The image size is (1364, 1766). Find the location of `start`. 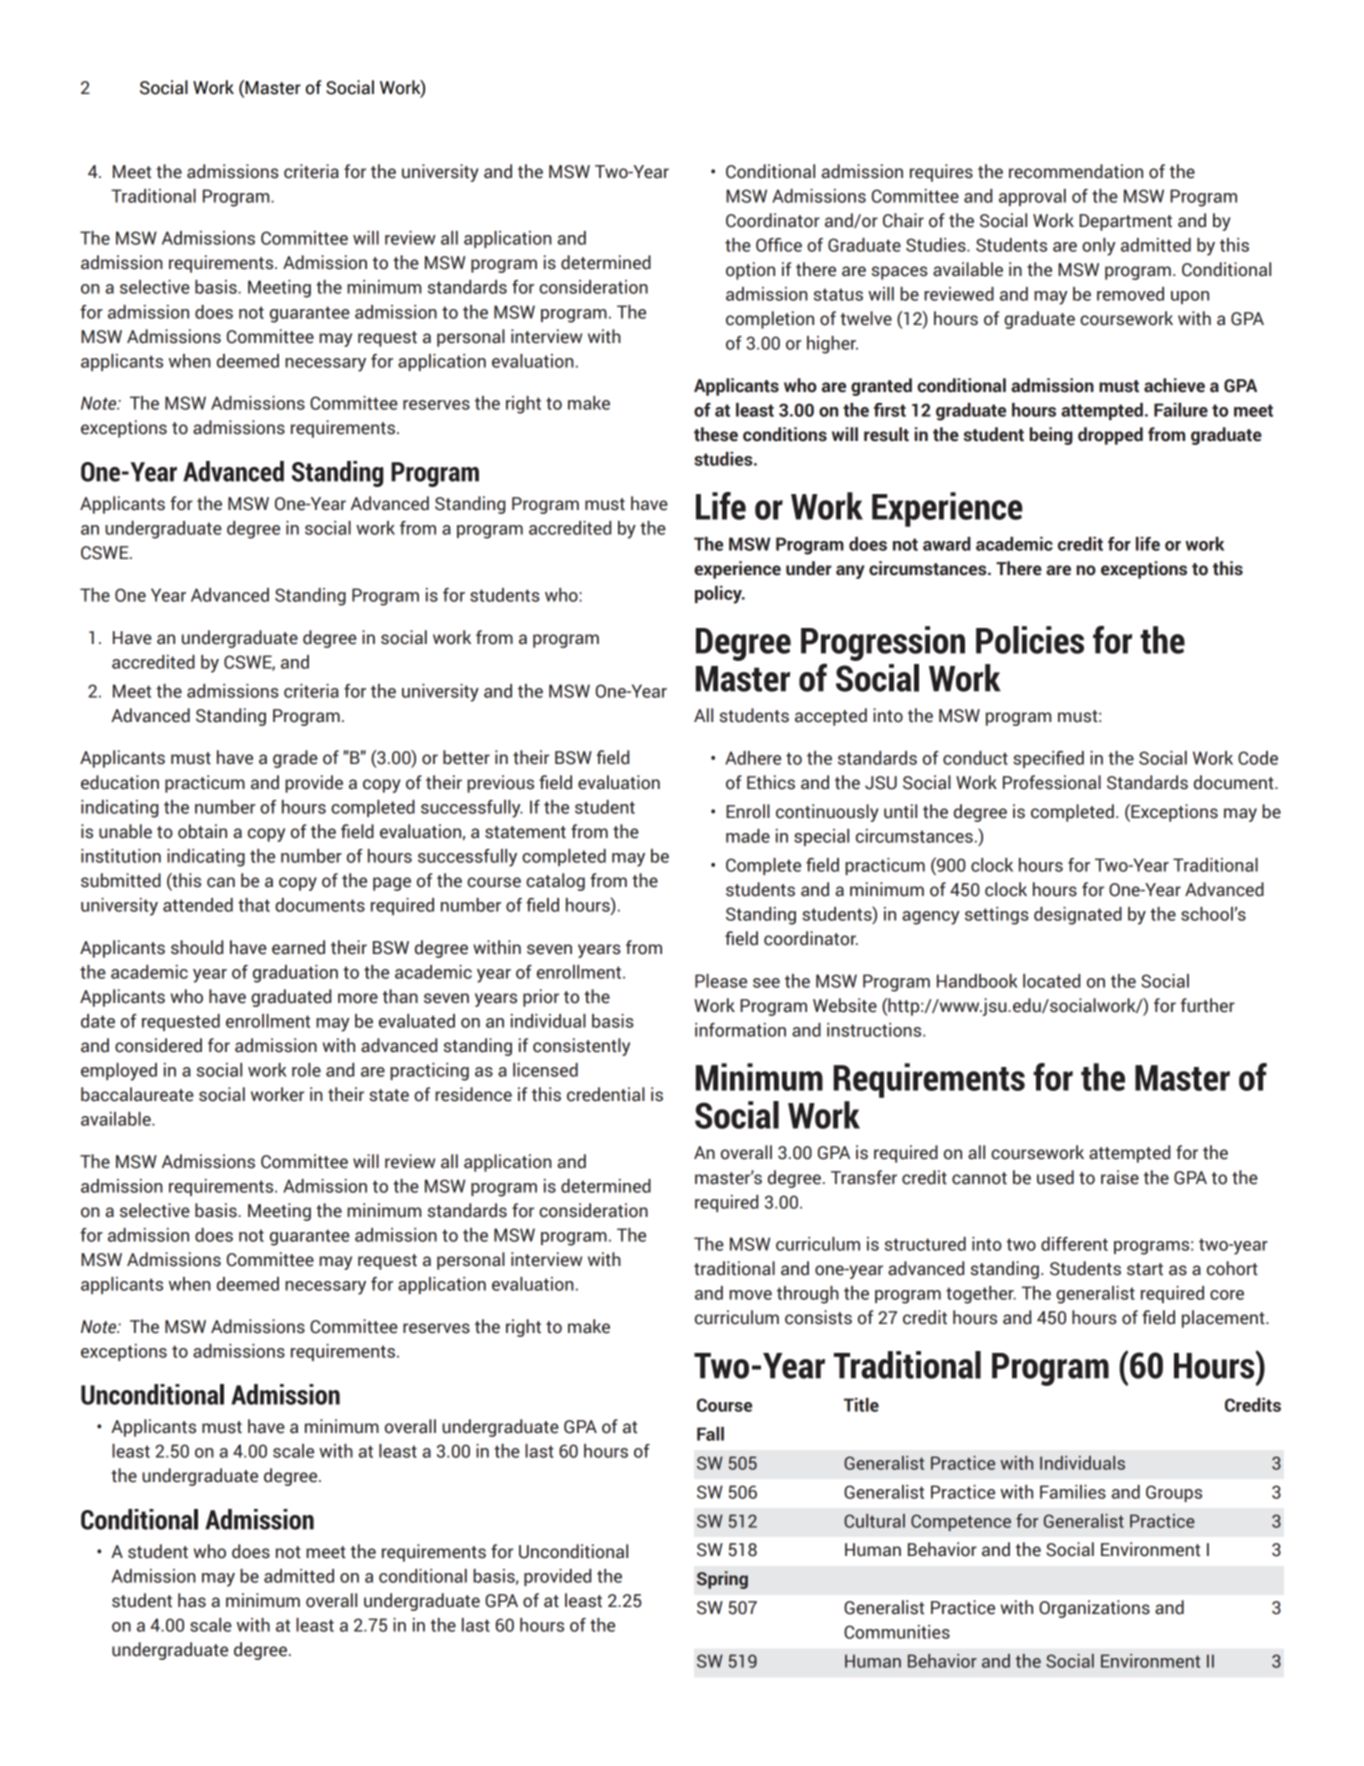

start is located at coordinates (1145, 1269).
